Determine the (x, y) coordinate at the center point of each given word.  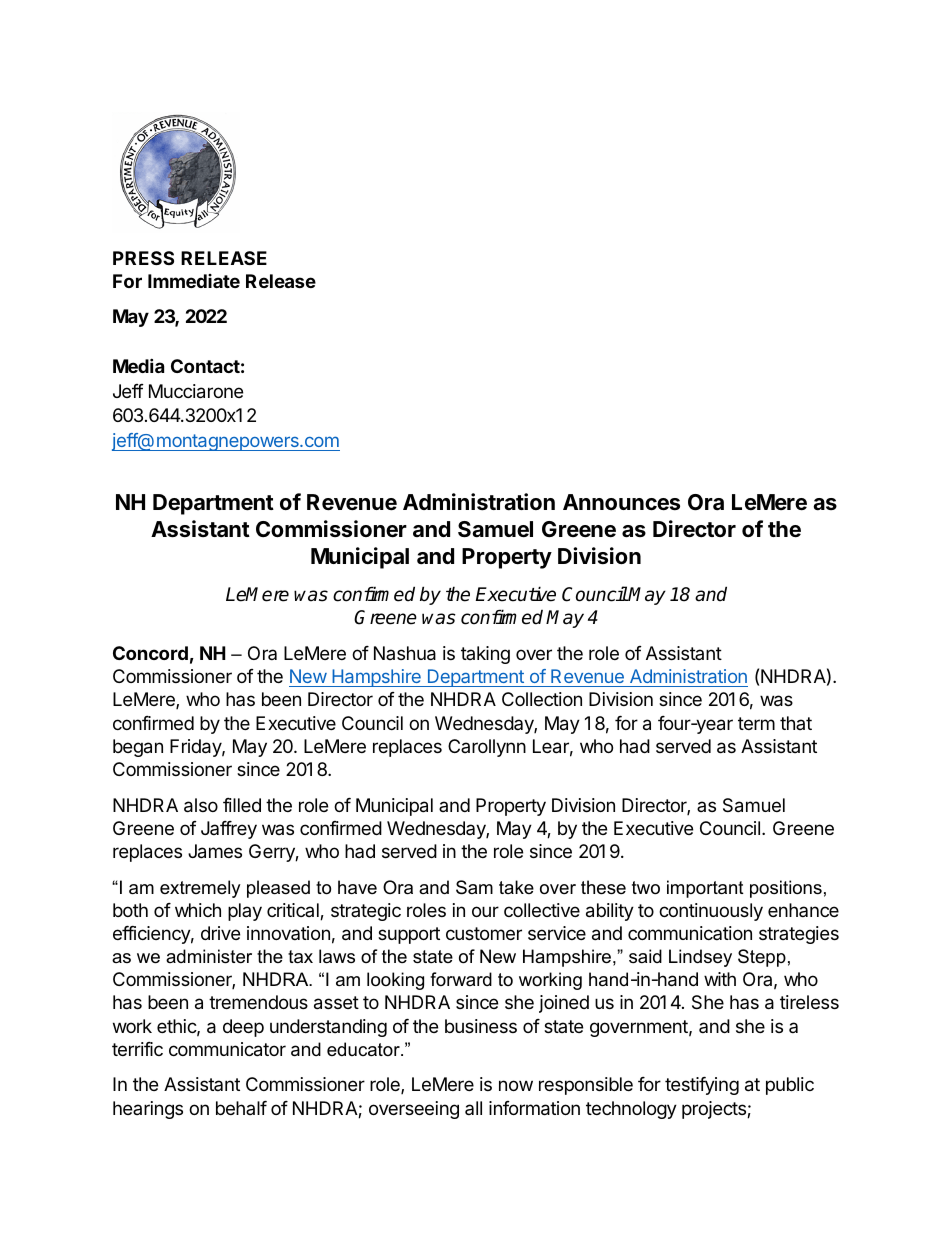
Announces (621, 502)
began (138, 748)
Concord (150, 653)
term (756, 723)
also (201, 805)
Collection (542, 699)
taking (485, 655)
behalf (241, 1108)
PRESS (143, 258)
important (705, 889)
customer (484, 933)
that (796, 723)
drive (220, 933)
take (516, 887)
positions (786, 889)
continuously (711, 912)
